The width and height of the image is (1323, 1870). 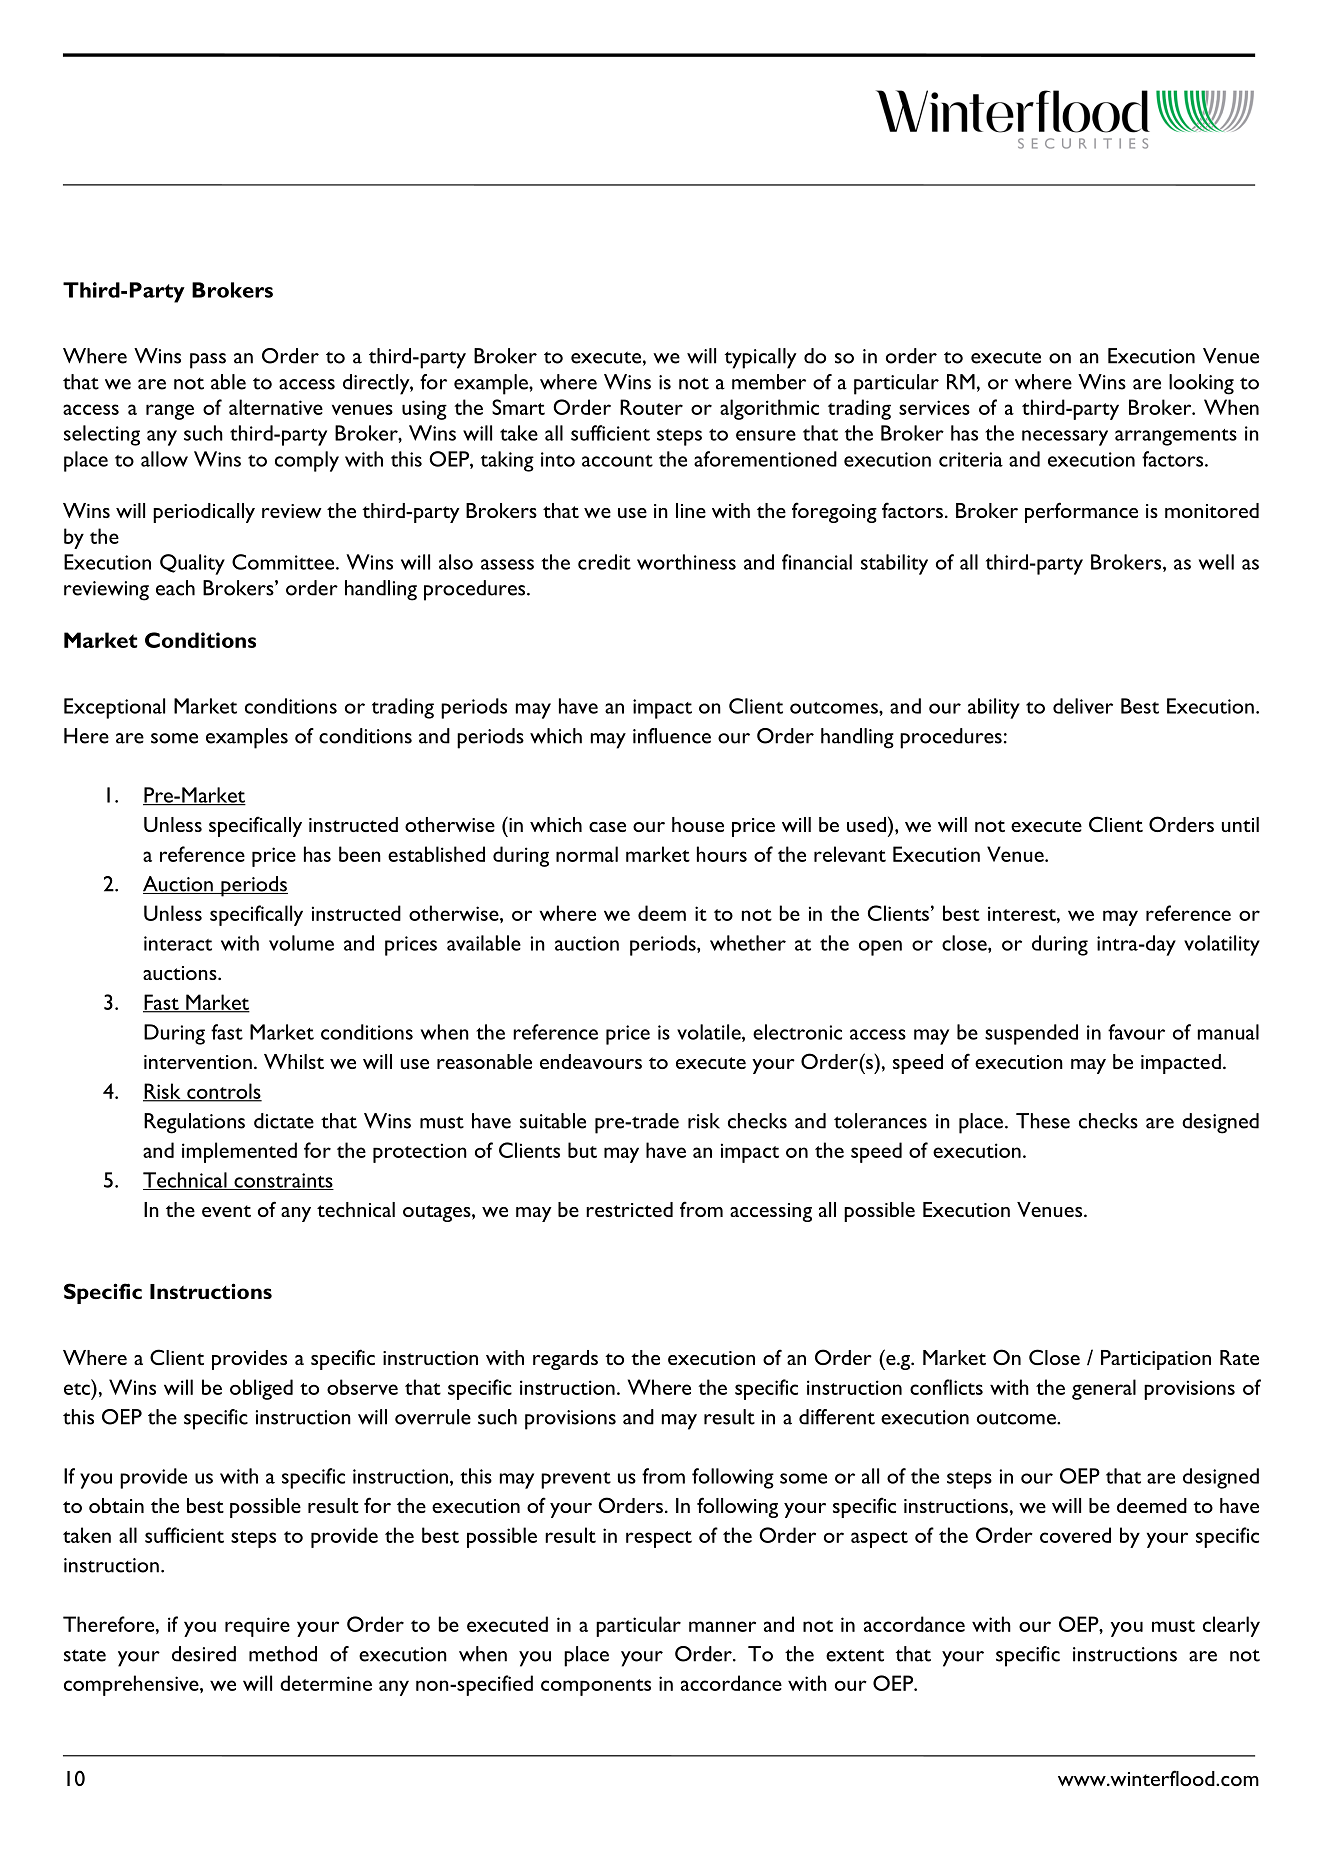 What do you see at coordinates (651, 407) in the image?
I see `Router` at bounding box center [651, 407].
